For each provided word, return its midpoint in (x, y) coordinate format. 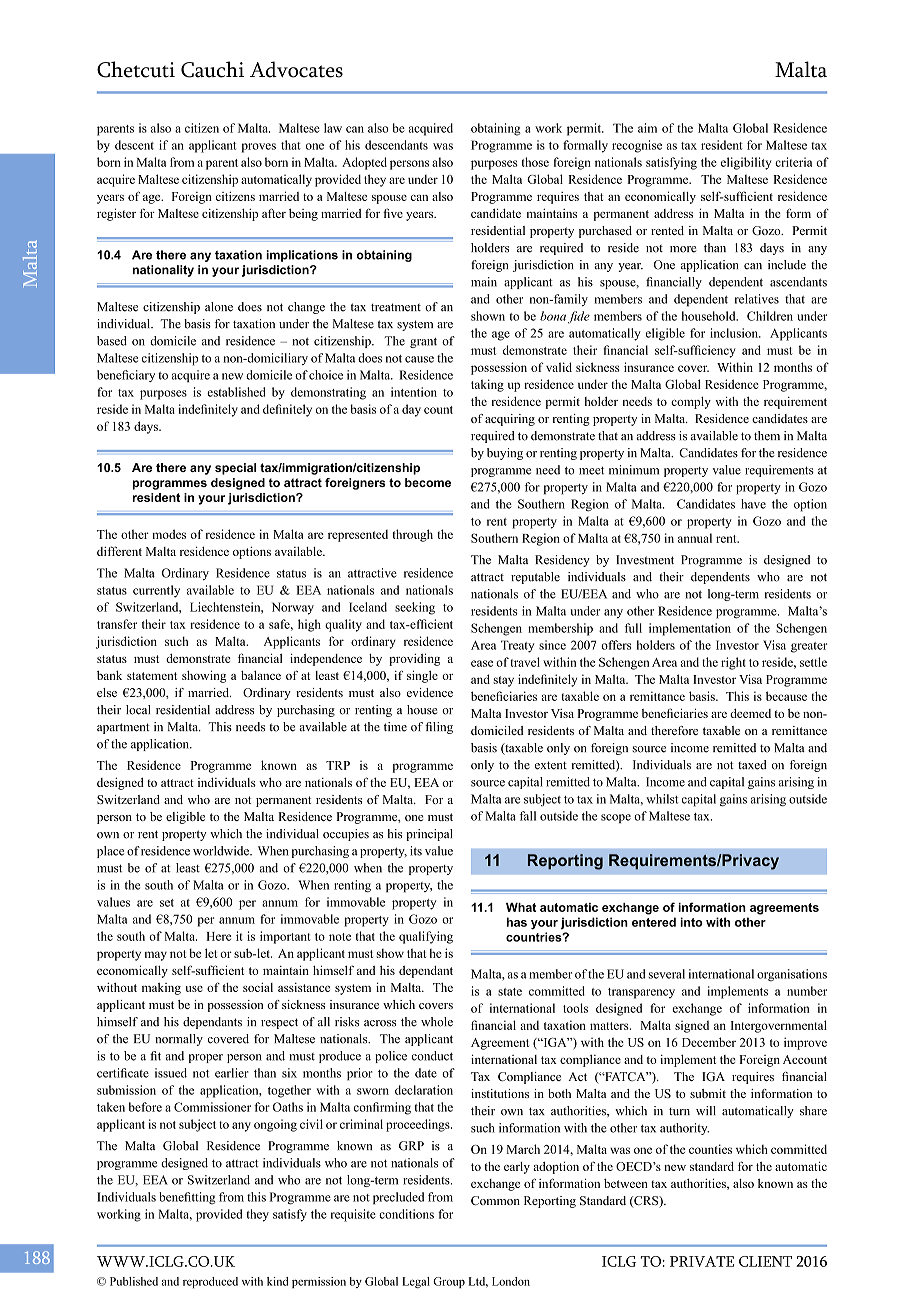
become (428, 482)
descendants (396, 145)
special (235, 469)
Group (449, 1282)
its (416, 851)
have (753, 504)
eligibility (746, 163)
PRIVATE (702, 1261)
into (691, 922)
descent (134, 145)
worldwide (222, 851)
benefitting (187, 1198)
